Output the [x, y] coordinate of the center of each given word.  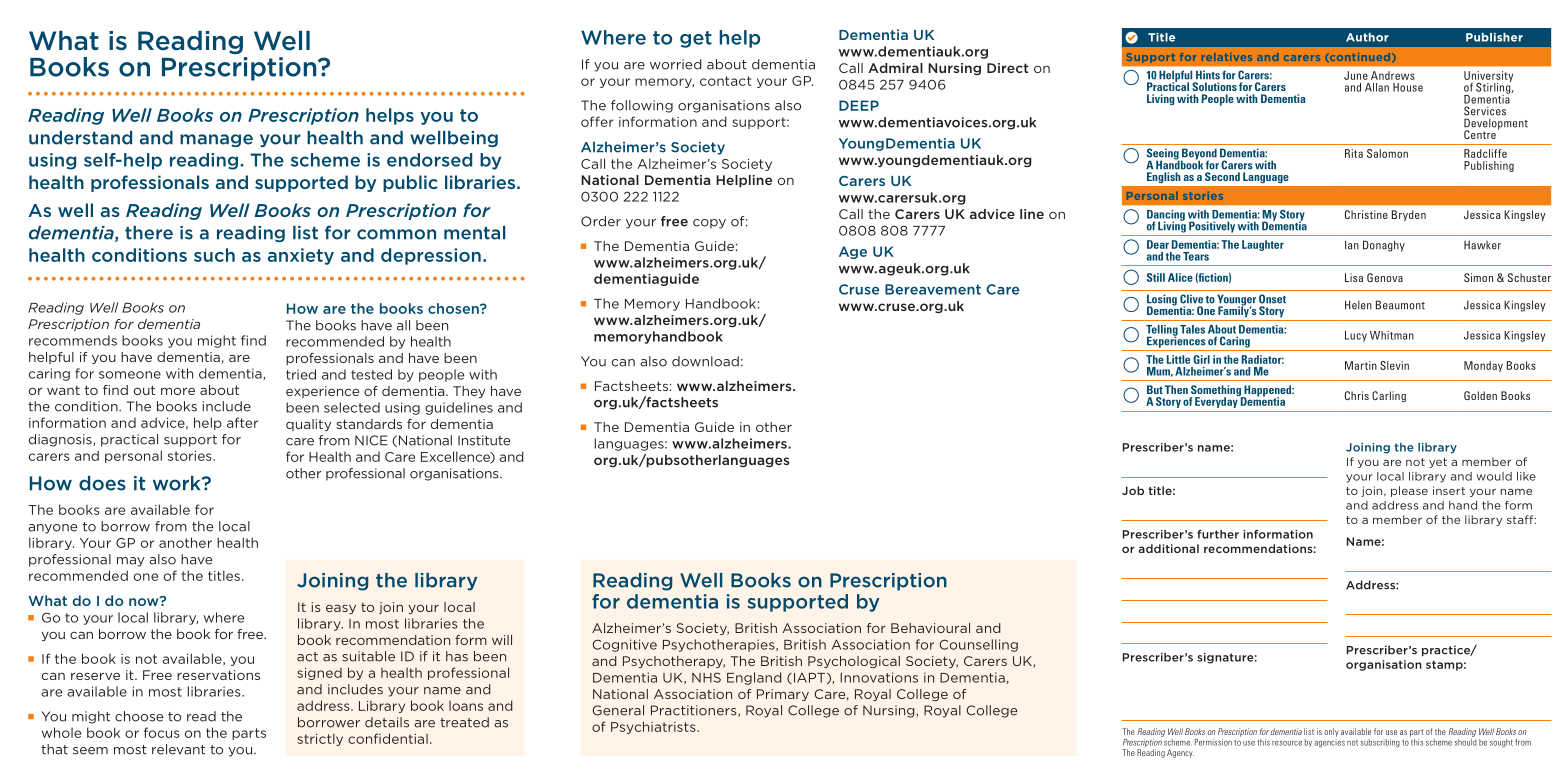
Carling [1389, 396]
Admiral [895, 68]
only [1331, 732]
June [1356, 75]
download [705, 361]
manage [216, 140]
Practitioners [695, 711]
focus [162, 732]
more [178, 391]
